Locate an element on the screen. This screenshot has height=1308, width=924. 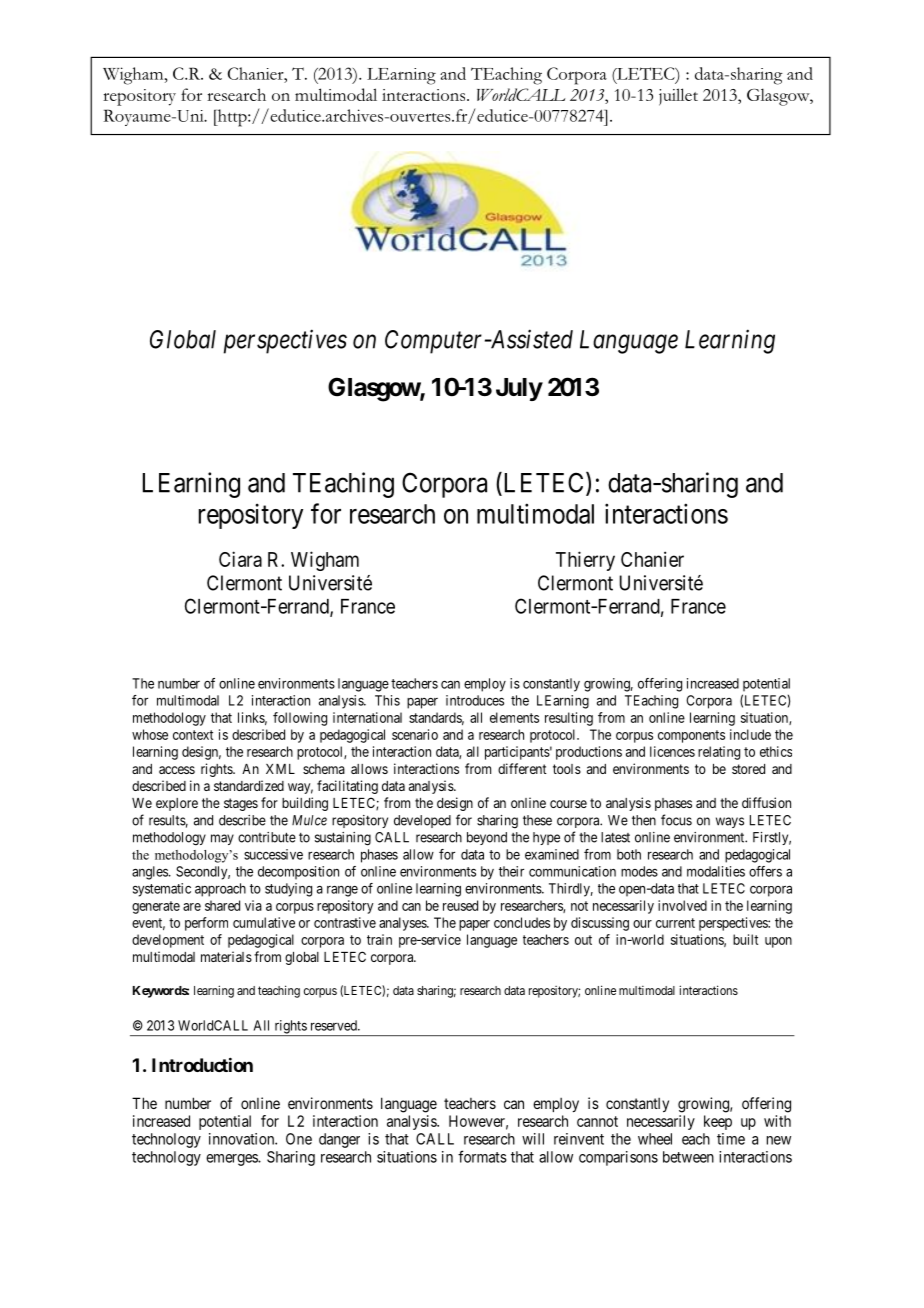
emerges is located at coordinates (232, 1160).
